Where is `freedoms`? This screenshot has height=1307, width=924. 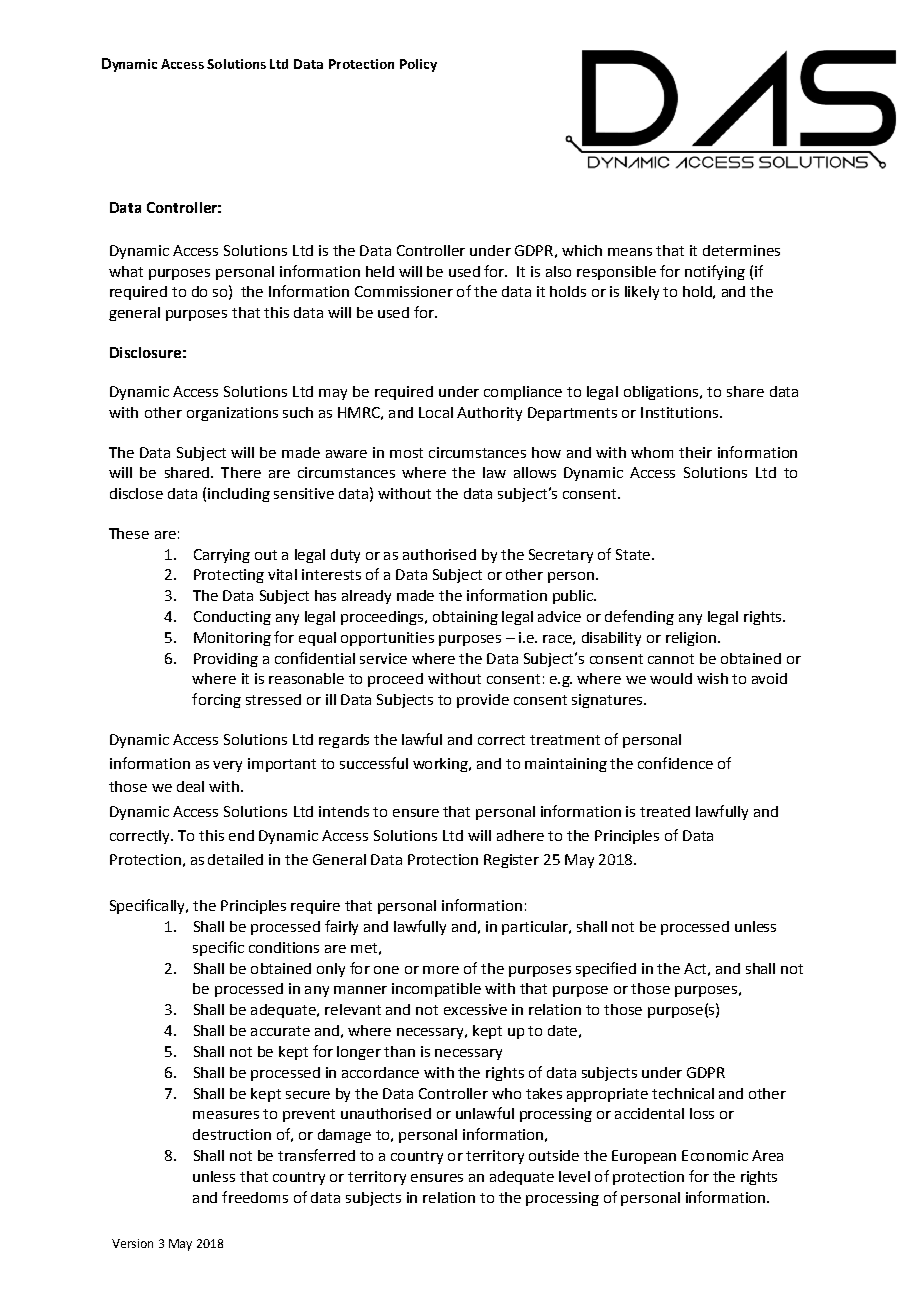 freedoms is located at coordinates (255, 1197).
